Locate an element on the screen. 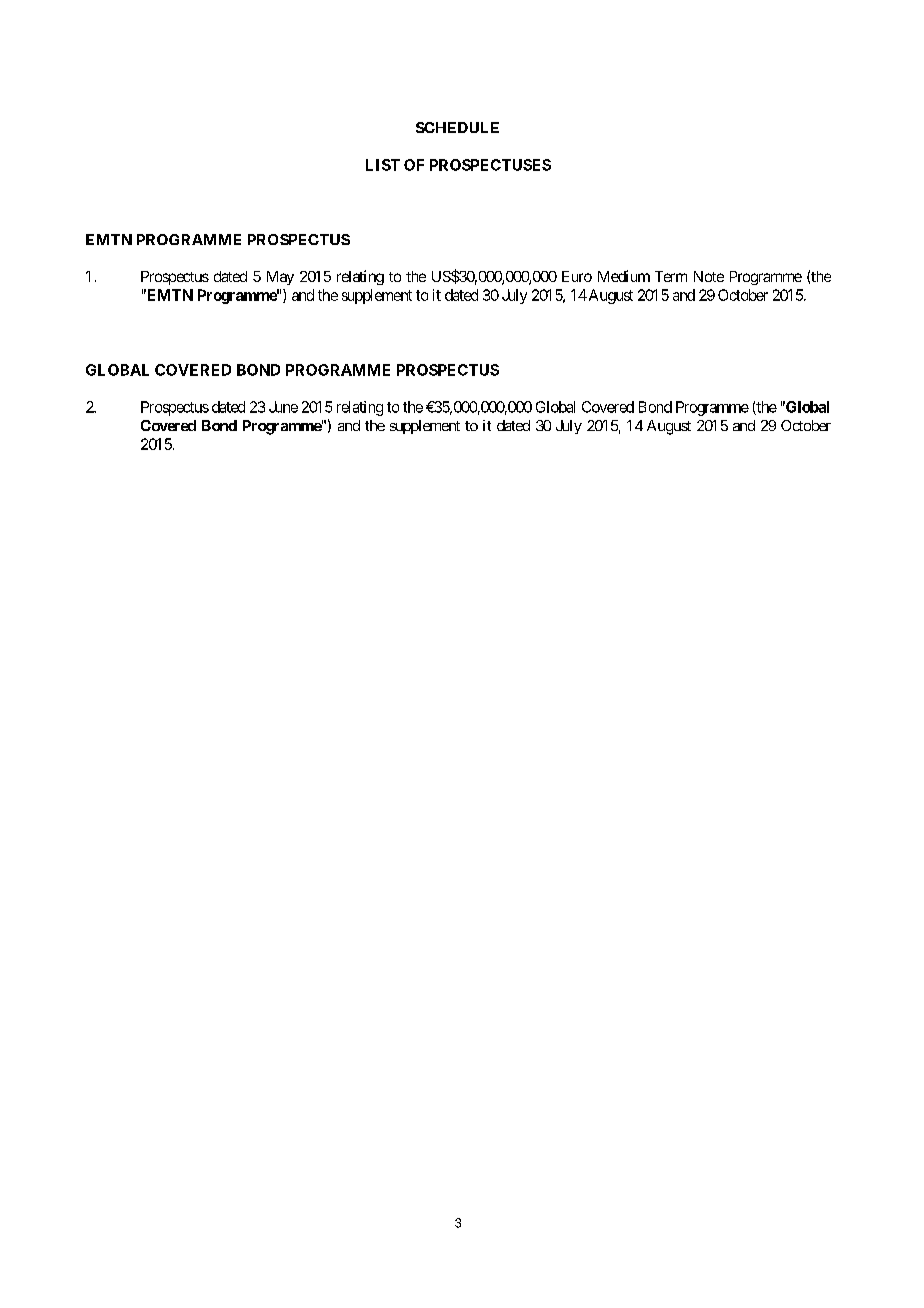 Image resolution: width=924 pixels, height=1308 pixels. SCHEDULE is located at coordinates (457, 127).
